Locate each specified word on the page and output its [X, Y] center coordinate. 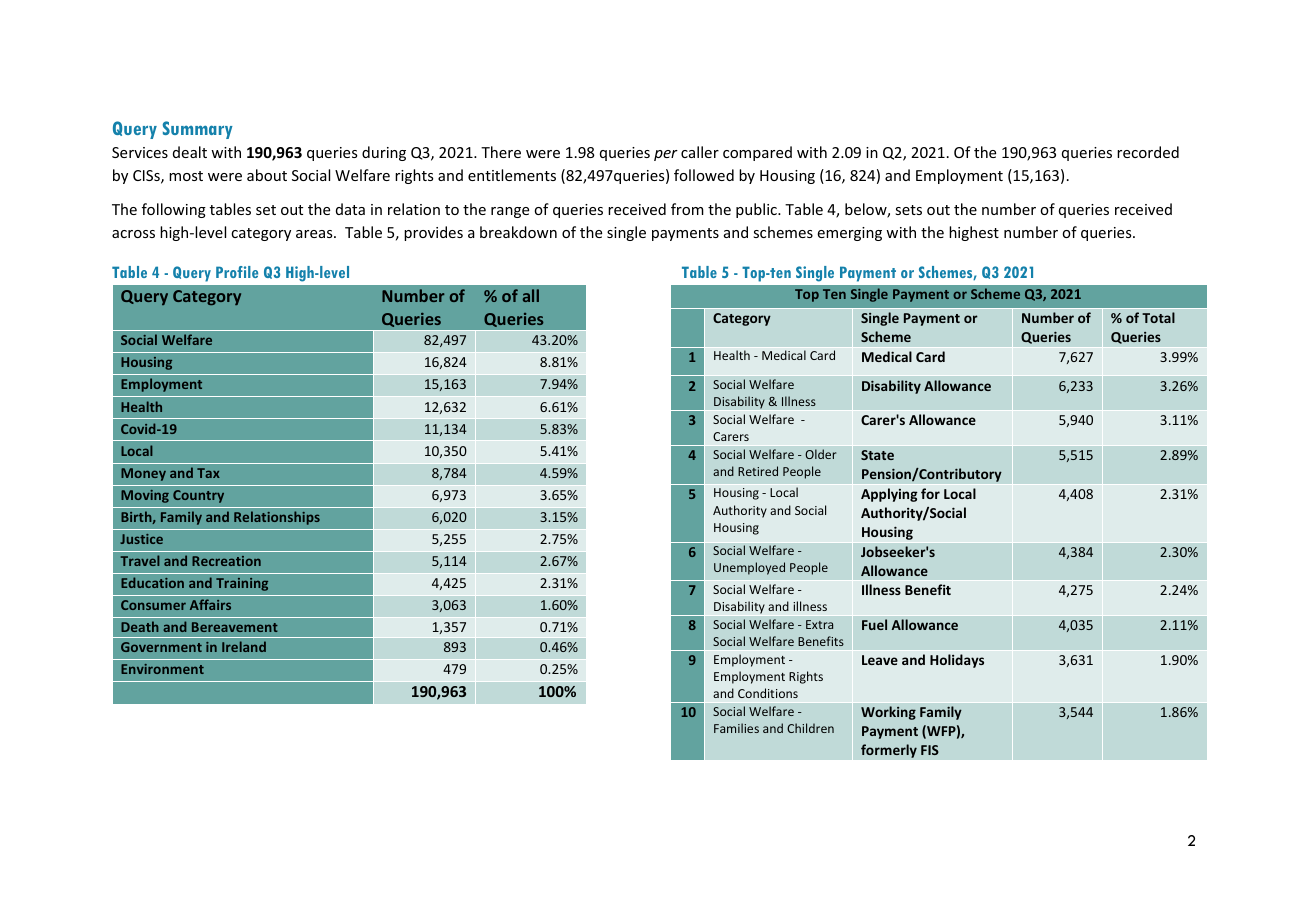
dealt [190, 152]
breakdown [518, 232]
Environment [162, 669]
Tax [208, 473]
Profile [237, 272]
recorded [1148, 152]
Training [242, 584]
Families [736, 728]
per [666, 155]
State [877, 455]
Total [1158, 317]
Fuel [874, 624]
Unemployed [749, 568]
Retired [758, 471]
